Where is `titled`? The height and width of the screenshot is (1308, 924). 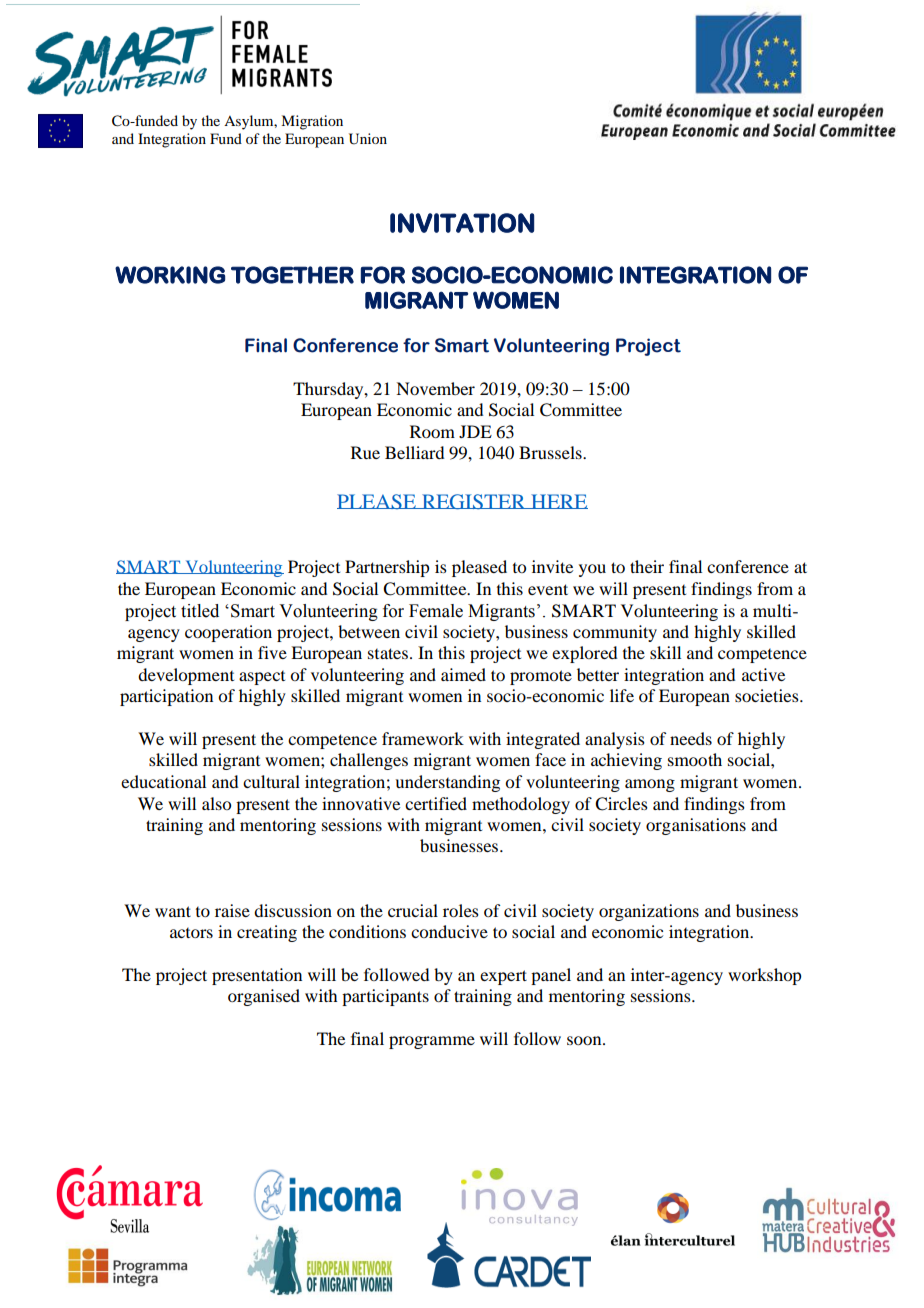 titled is located at coordinates (200, 611).
